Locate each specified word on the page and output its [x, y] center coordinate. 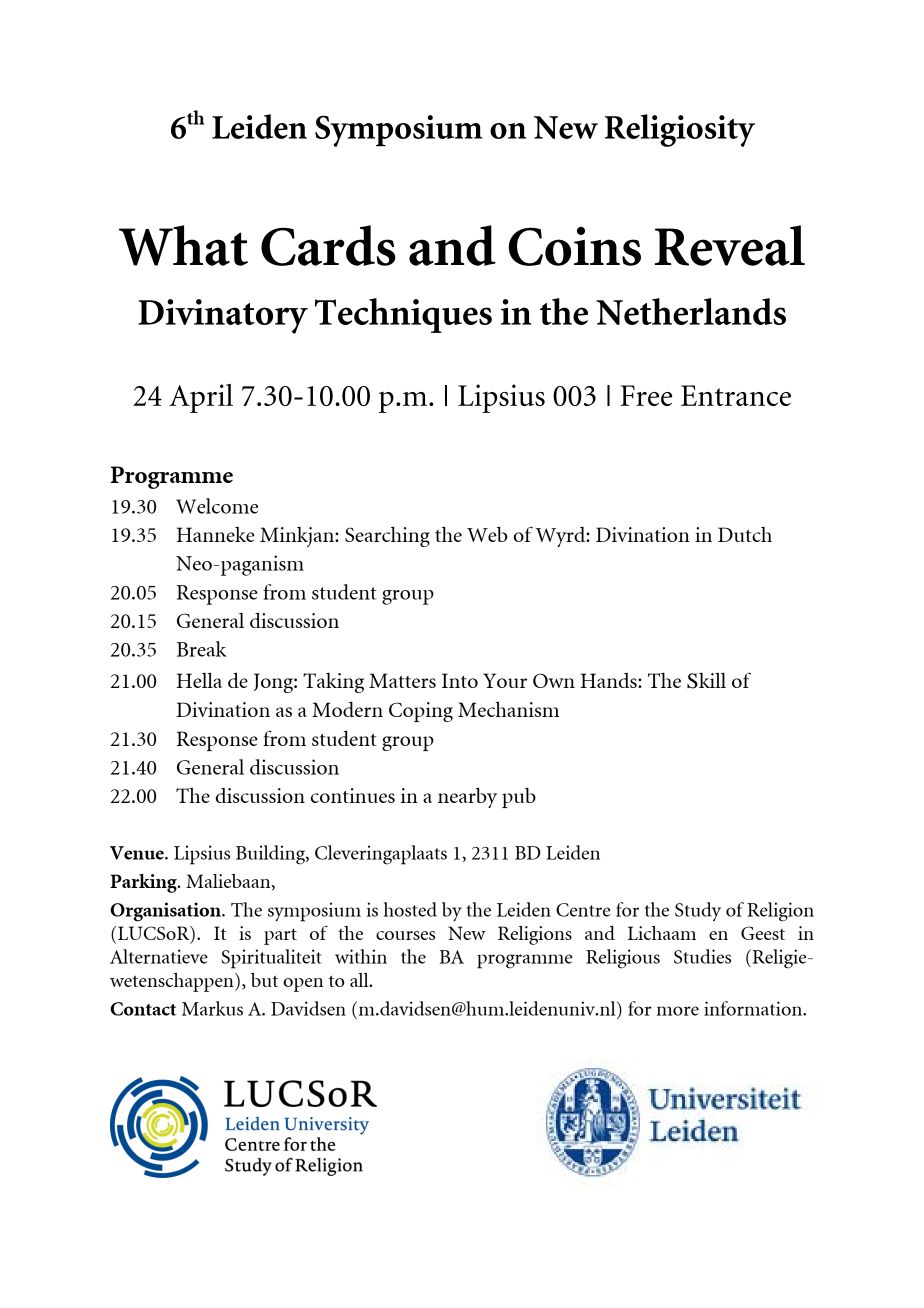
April [201, 398]
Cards [328, 245]
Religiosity [680, 130]
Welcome [217, 506]
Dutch [745, 534]
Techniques [403, 315]
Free [646, 395]
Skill [706, 680]
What [183, 245]
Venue [138, 853]
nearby [467, 797]
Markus [212, 1008]
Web [487, 534]
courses [405, 935]
